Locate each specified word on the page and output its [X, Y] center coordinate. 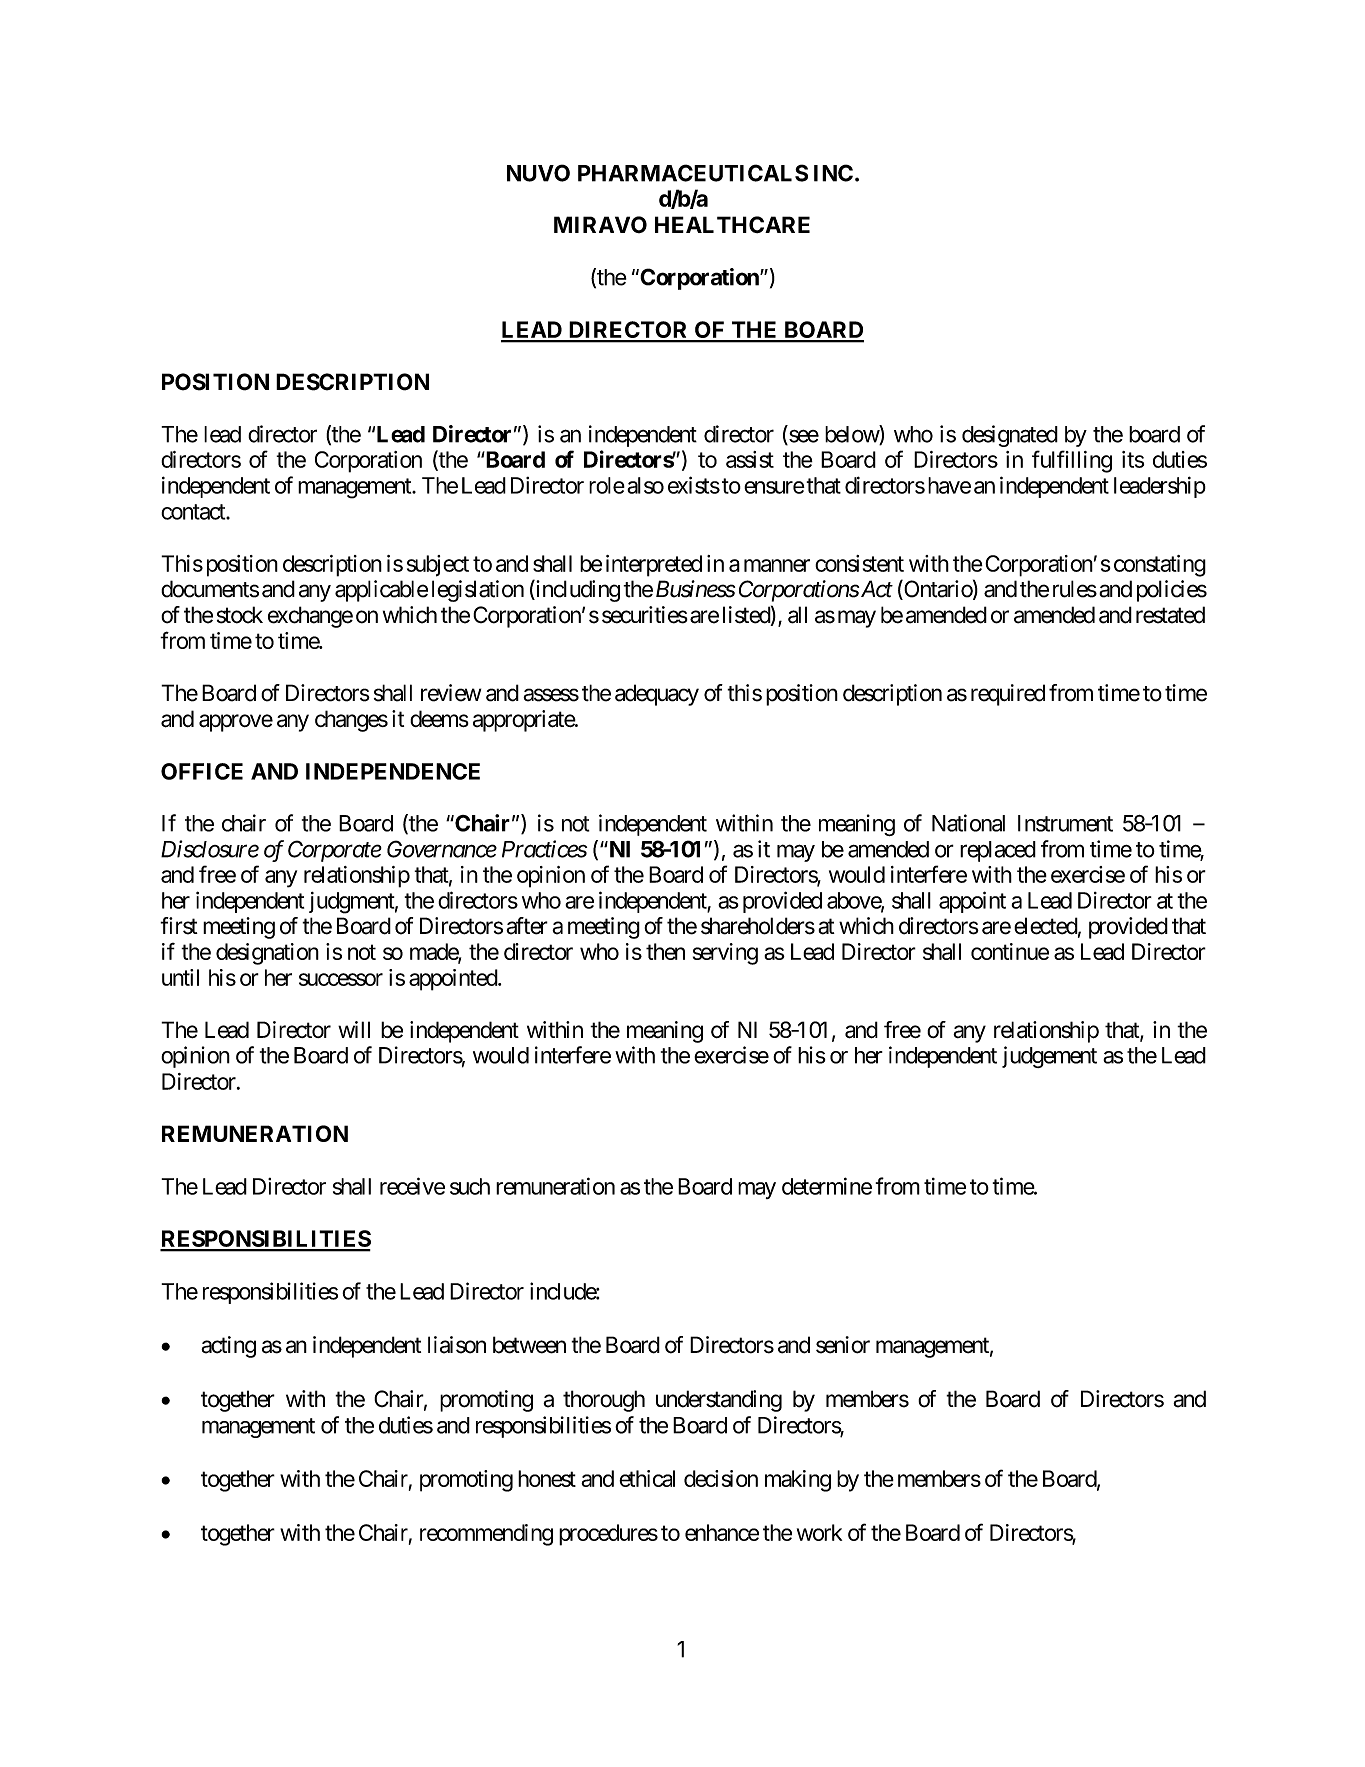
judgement [1049, 1057]
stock [240, 615]
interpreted [654, 566]
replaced [998, 851]
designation [267, 954]
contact [194, 512]
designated [1010, 436]
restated [1170, 615]
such [470, 1186]
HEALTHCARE [732, 224]
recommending [486, 1535]
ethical [647, 1478]
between [529, 1345]
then [665, 951]
